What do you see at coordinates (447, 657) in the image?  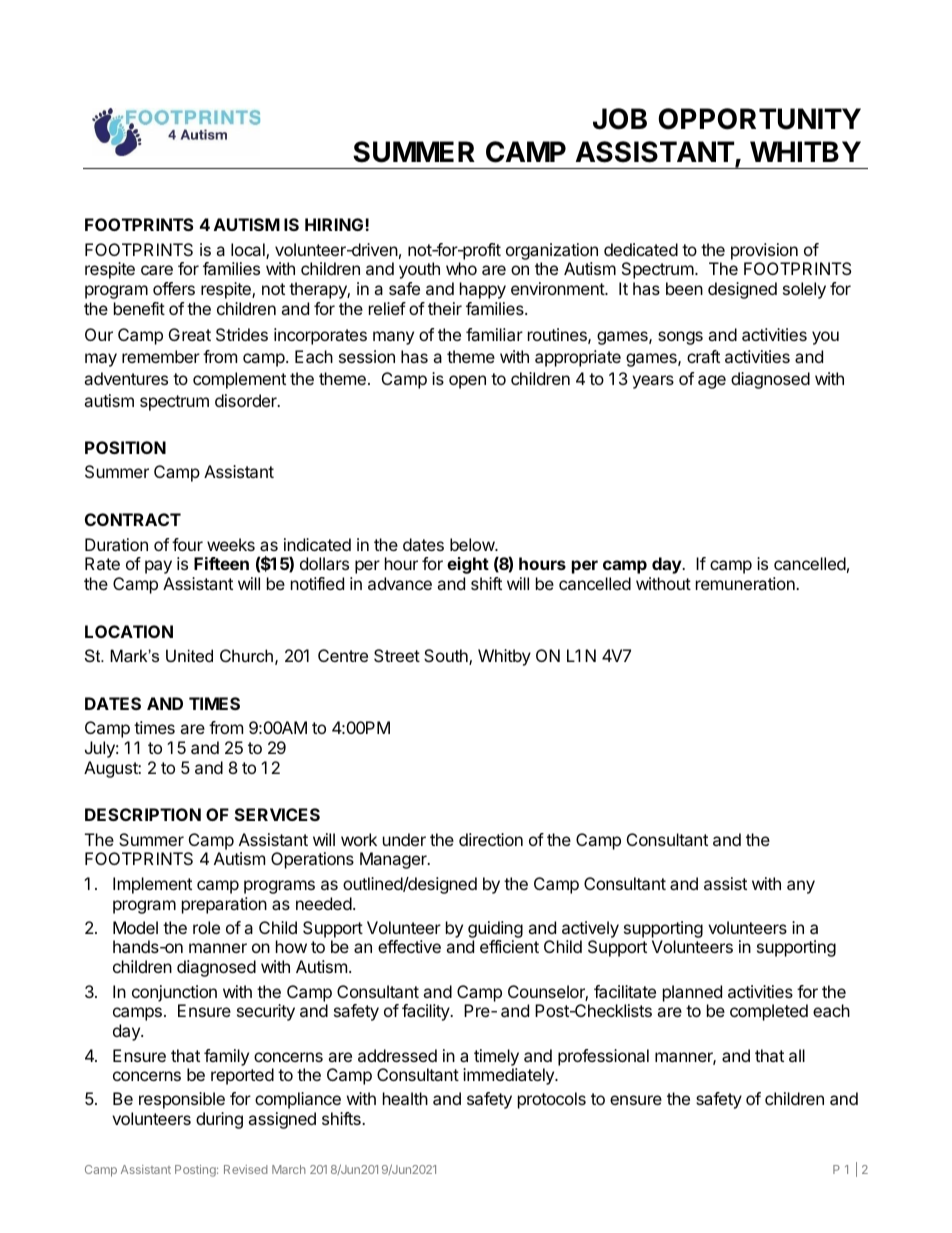 I see `South` at bounding box center [447, 657].
